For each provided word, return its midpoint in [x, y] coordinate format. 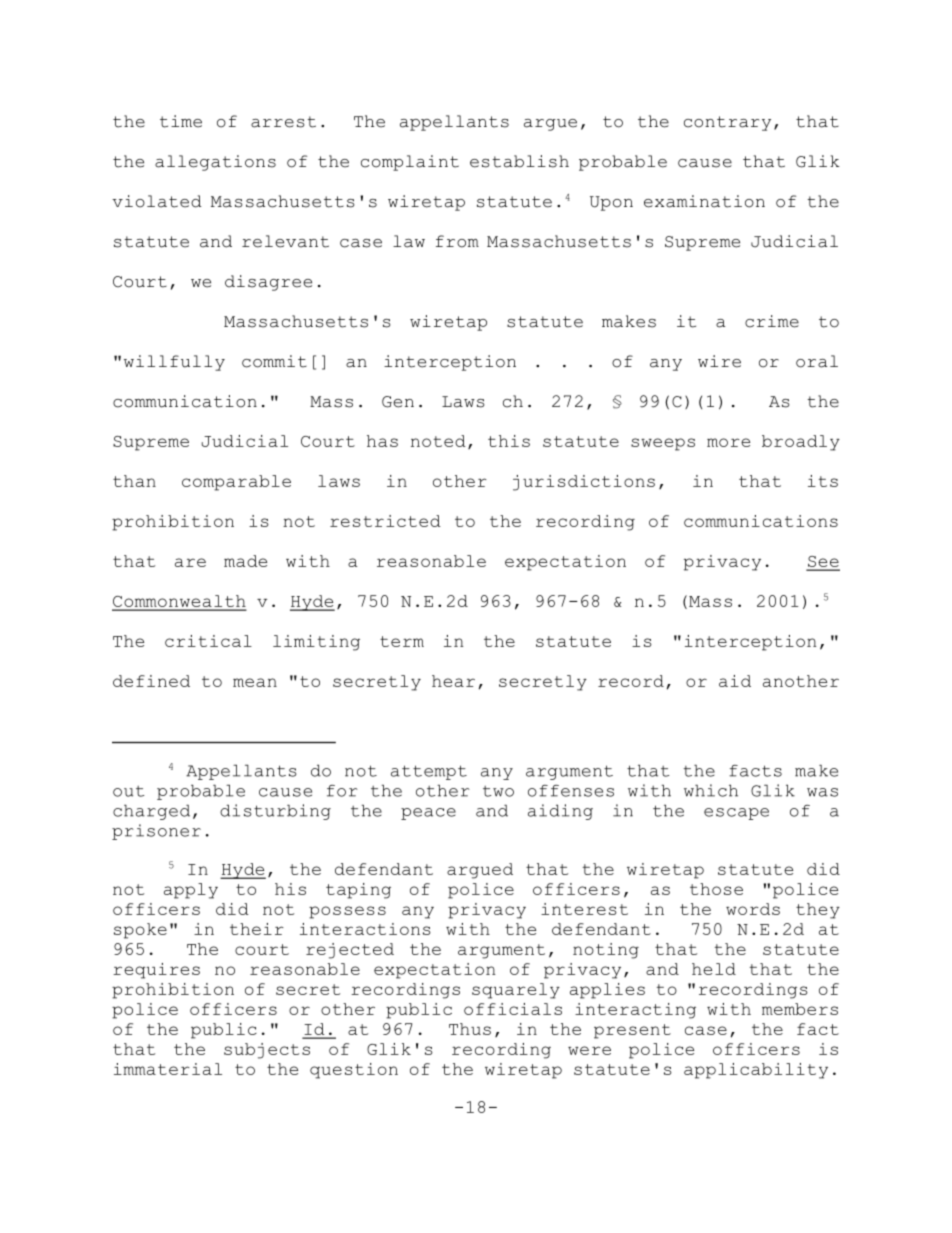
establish [519, 161]
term [402, 641]
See [823, 563]
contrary [727, 123]
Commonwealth [179, 602]
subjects [267, 1051]
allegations [215, 163]
